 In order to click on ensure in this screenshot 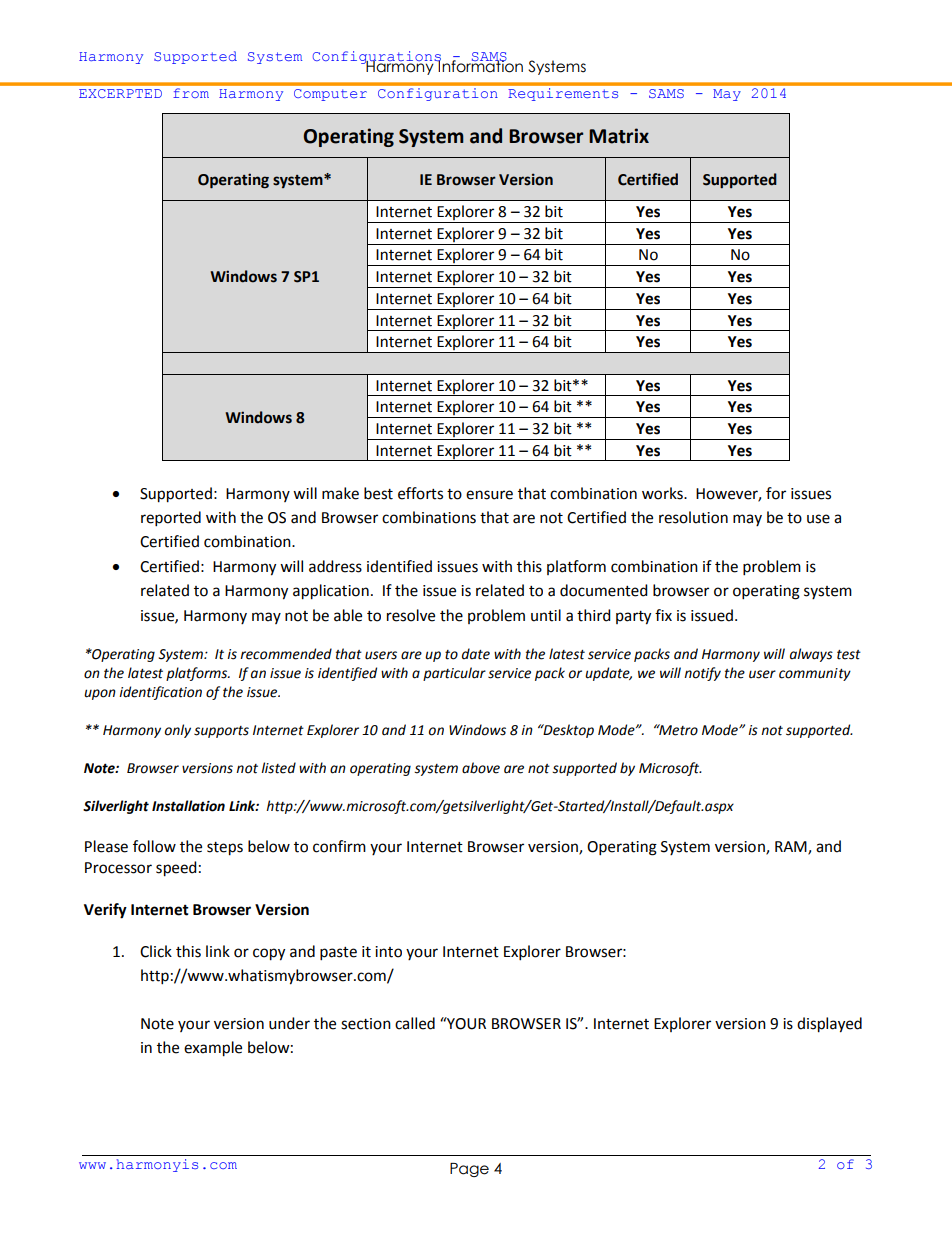, I will do `click(489, 495)`.
